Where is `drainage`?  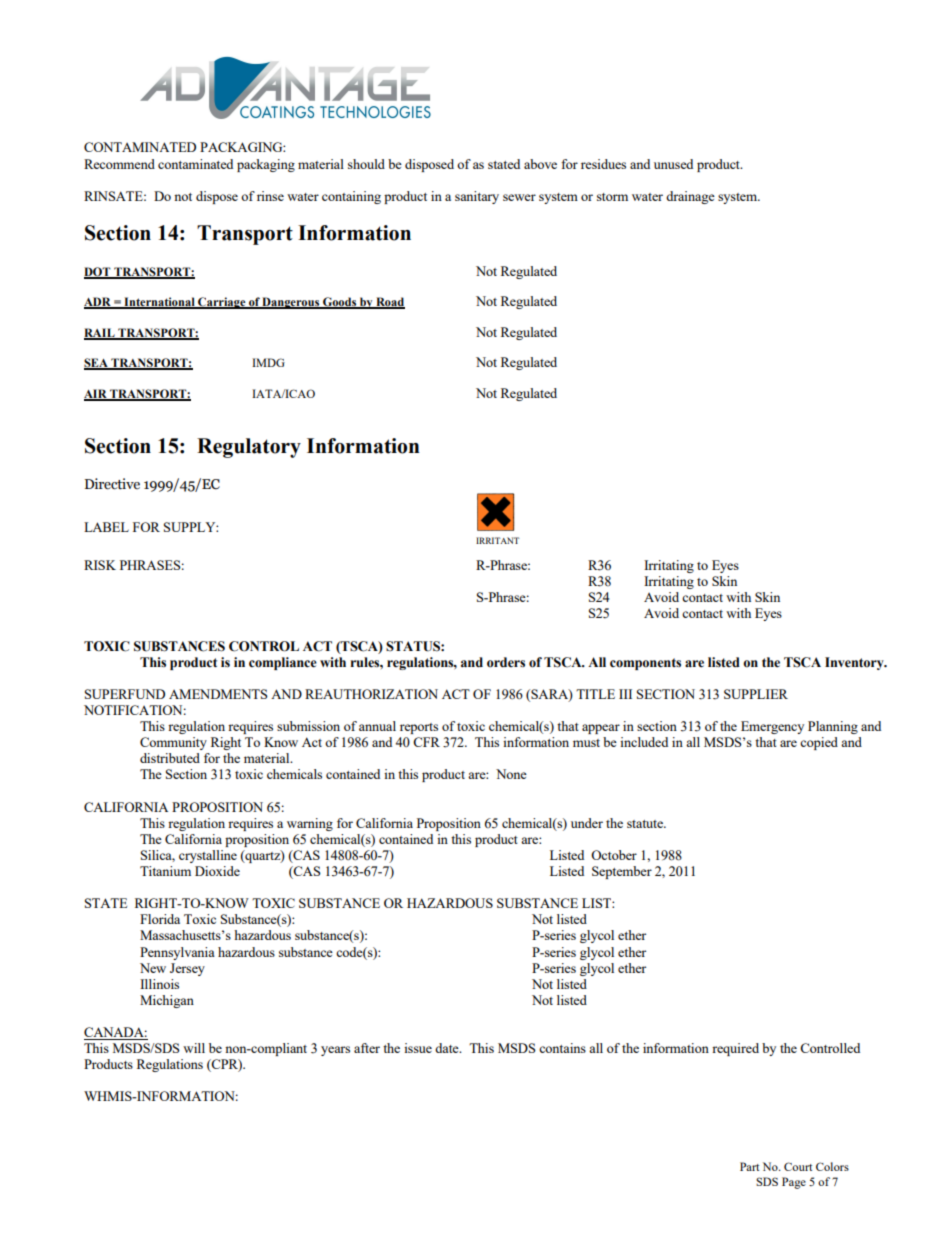 drainage is located at coordinates (690, 197).
